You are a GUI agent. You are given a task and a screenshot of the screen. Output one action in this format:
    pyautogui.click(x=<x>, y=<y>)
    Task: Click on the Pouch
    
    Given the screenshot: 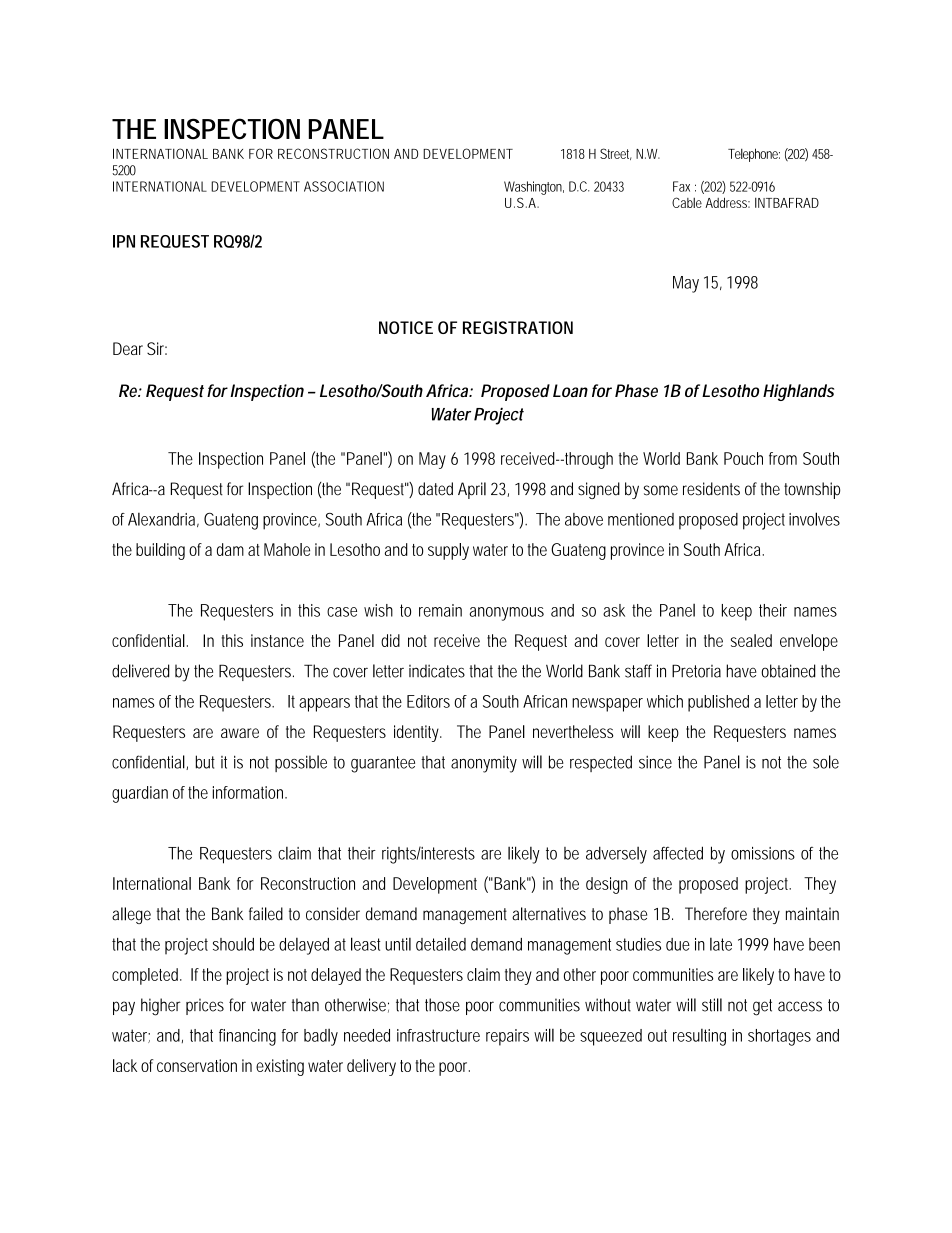 What is the action you would take?
    pyautogui.click(x=743, y=458)
